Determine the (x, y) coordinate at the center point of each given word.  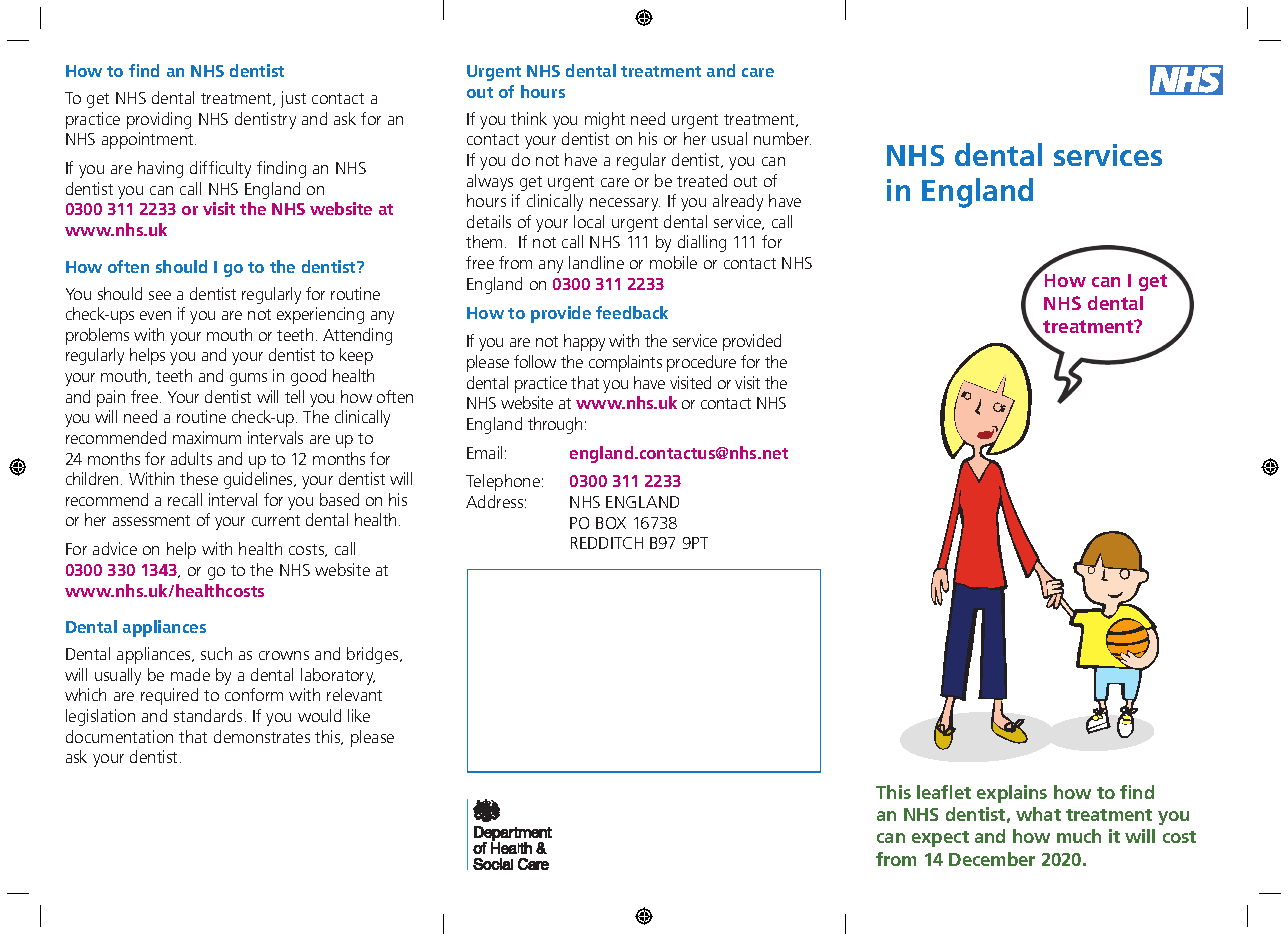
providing (159, 120)
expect (940, 839)
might (605, 120)
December (992, 859)
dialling (702, 243)
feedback (632, 312)
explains (1012, 794)
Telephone (504, 482)
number (782, 138)
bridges (374, 655)
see (160, 295)
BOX (611, 523)
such (216, 653)
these (199, 478)
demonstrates (262, 736)
